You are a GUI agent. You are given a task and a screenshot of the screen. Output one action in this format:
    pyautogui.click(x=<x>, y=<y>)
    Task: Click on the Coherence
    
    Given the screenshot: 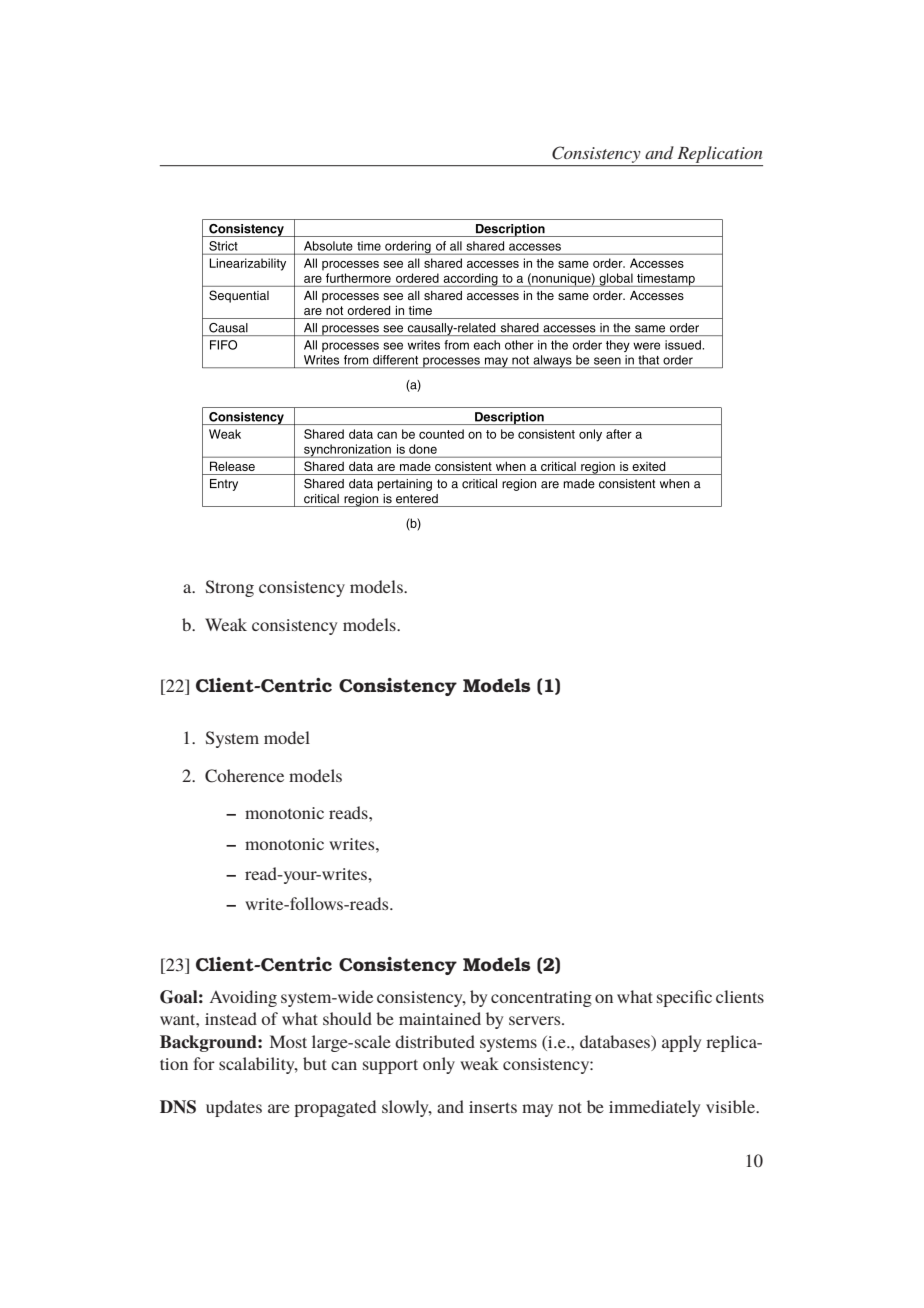 What is the action you would take?
    pyautogui.click(x=244, y=776)
